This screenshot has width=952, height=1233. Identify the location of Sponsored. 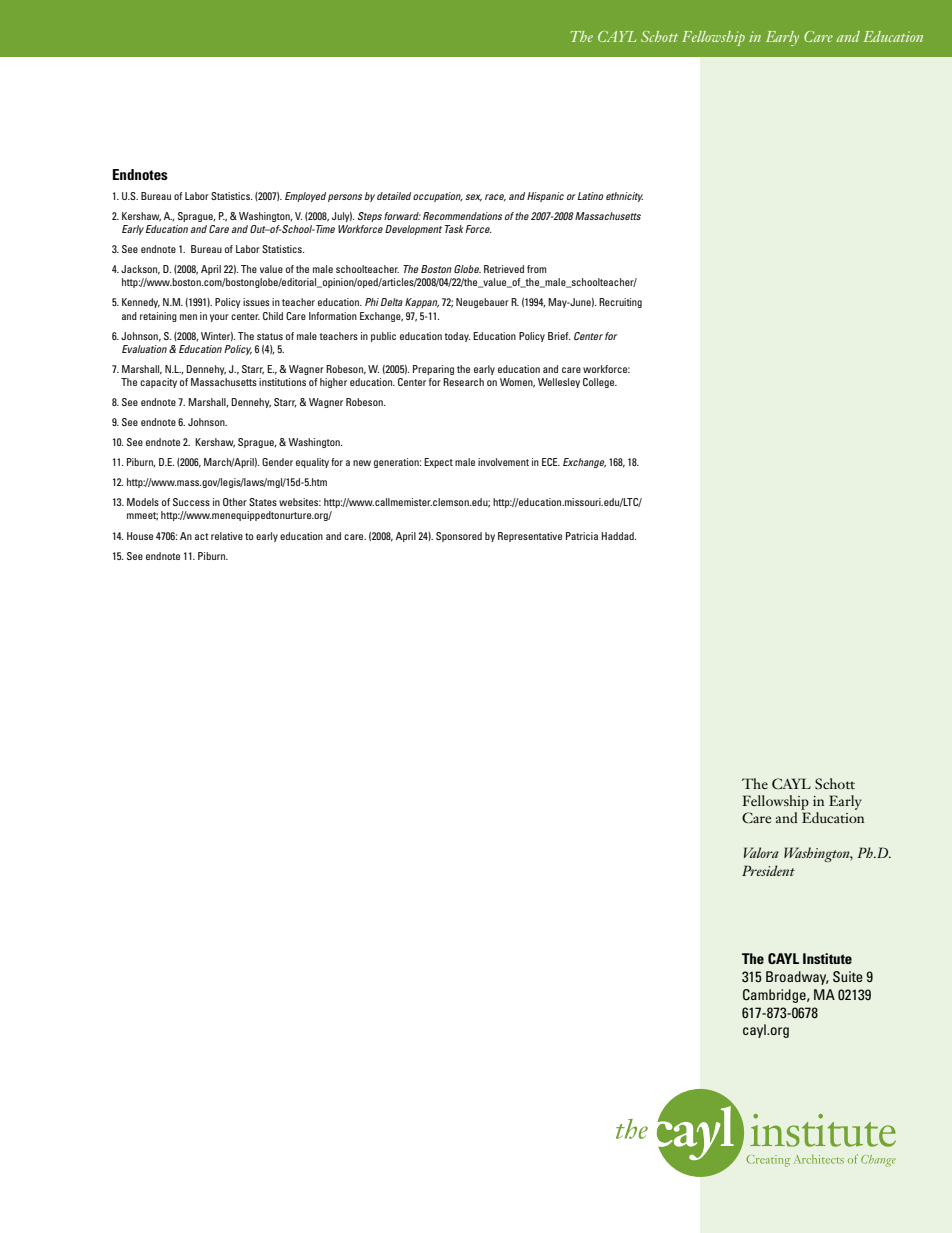
(459, 537).
